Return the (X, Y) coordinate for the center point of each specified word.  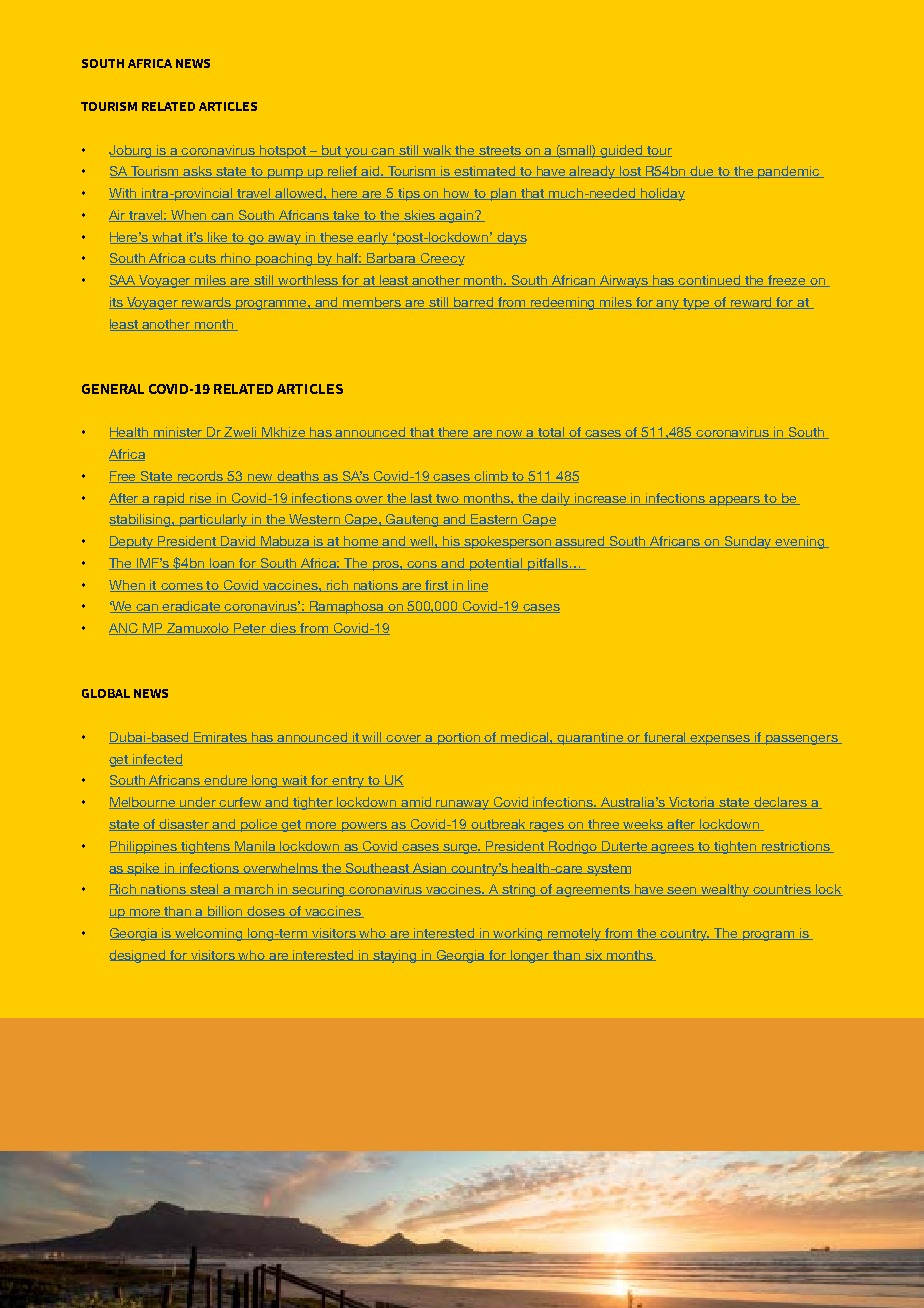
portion (459, 738)
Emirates (221, 738)
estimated (485, 172)
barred (474, 303)
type (697, 304)
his (452, 542)
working (518, 934)
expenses (721, 740)
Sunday (749, 542)
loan (222, 564)
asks (198, 172)
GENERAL (113, 389)
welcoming (209, 934)
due (703, 172)
